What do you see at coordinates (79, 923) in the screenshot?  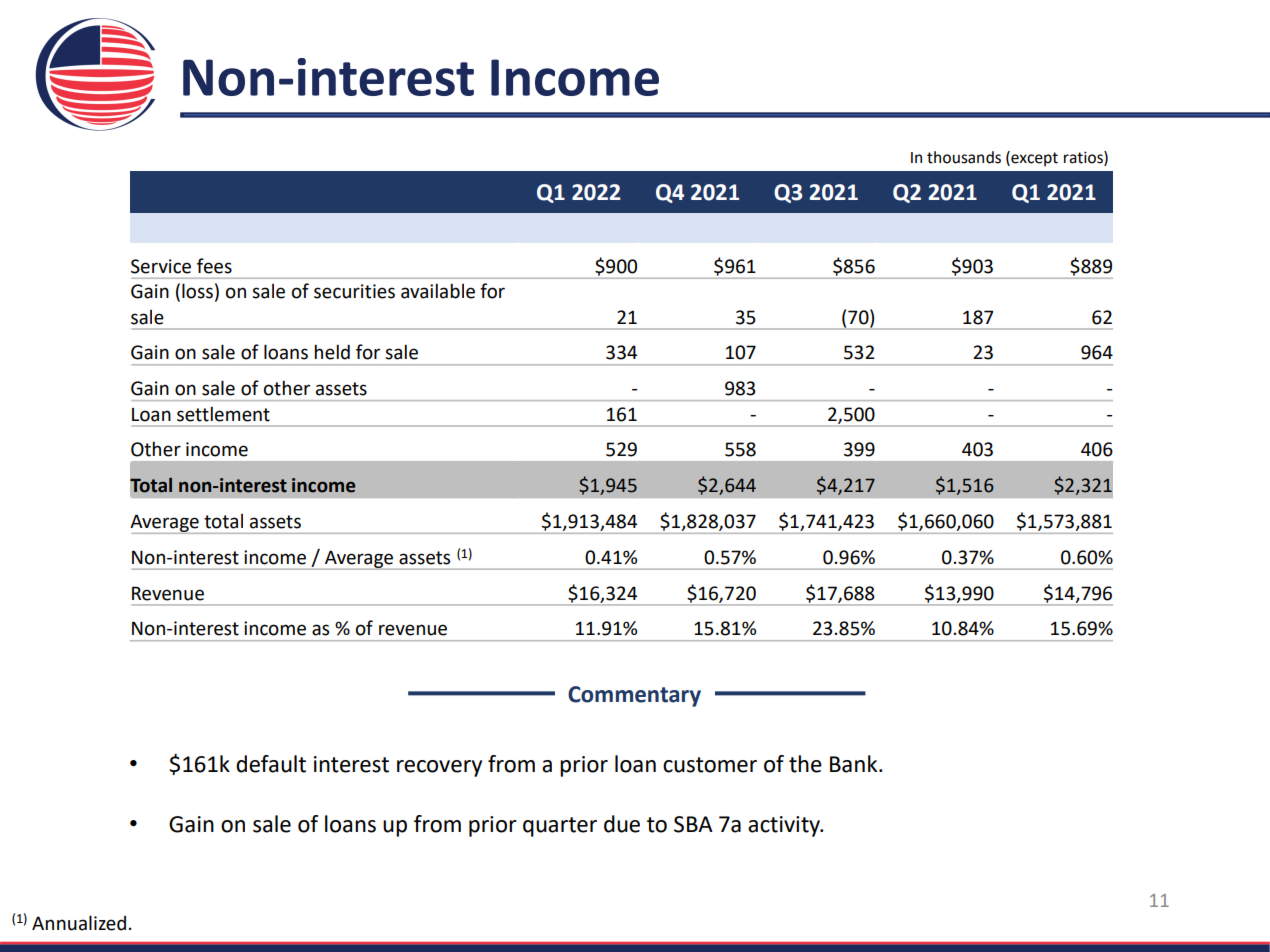 I see `Annualized` at bounding box center [79, 923].
